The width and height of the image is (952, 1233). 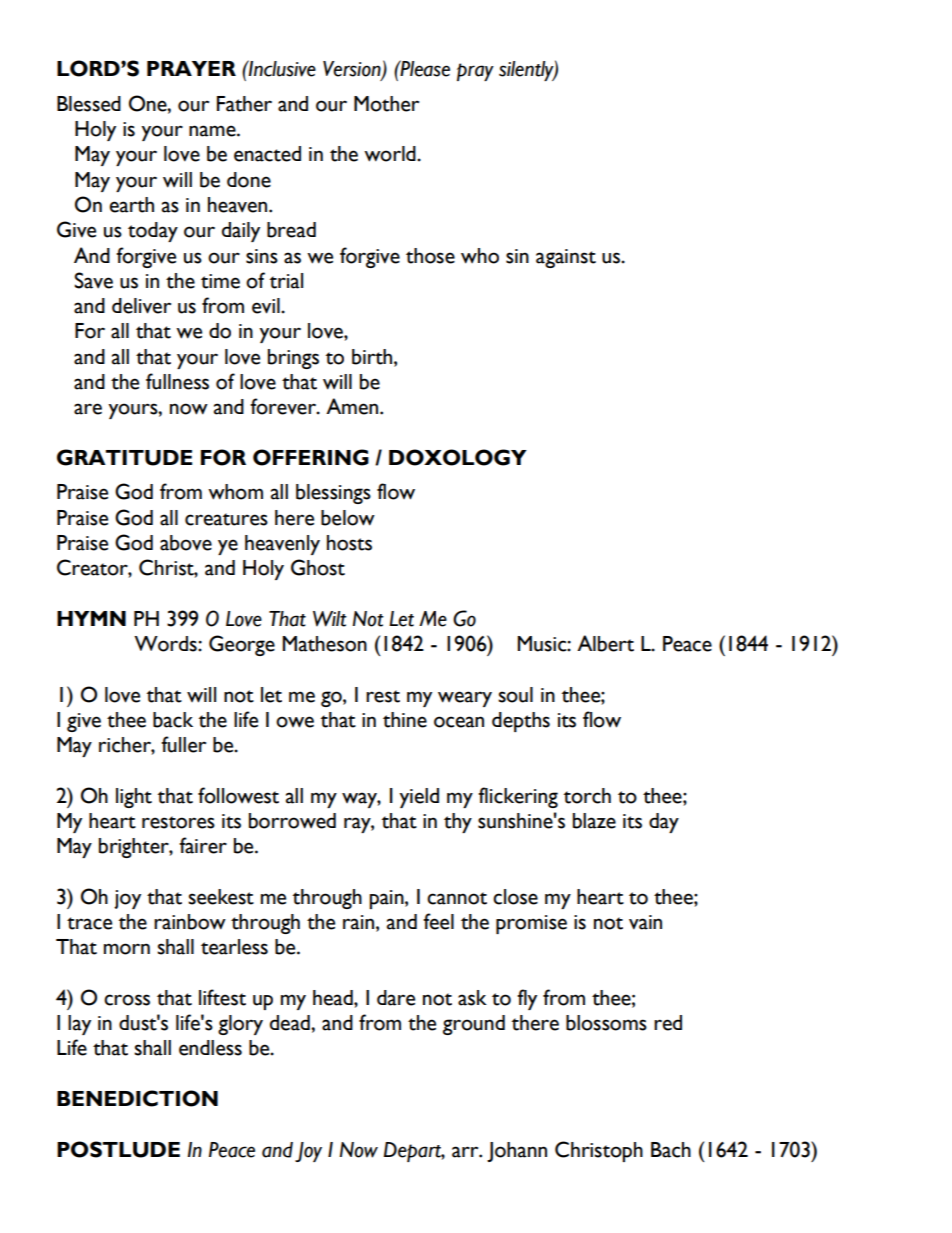 What do you see at coordinates (671, 1150) in the image?
I see `Bach` at bounding box center [671, 1150].
